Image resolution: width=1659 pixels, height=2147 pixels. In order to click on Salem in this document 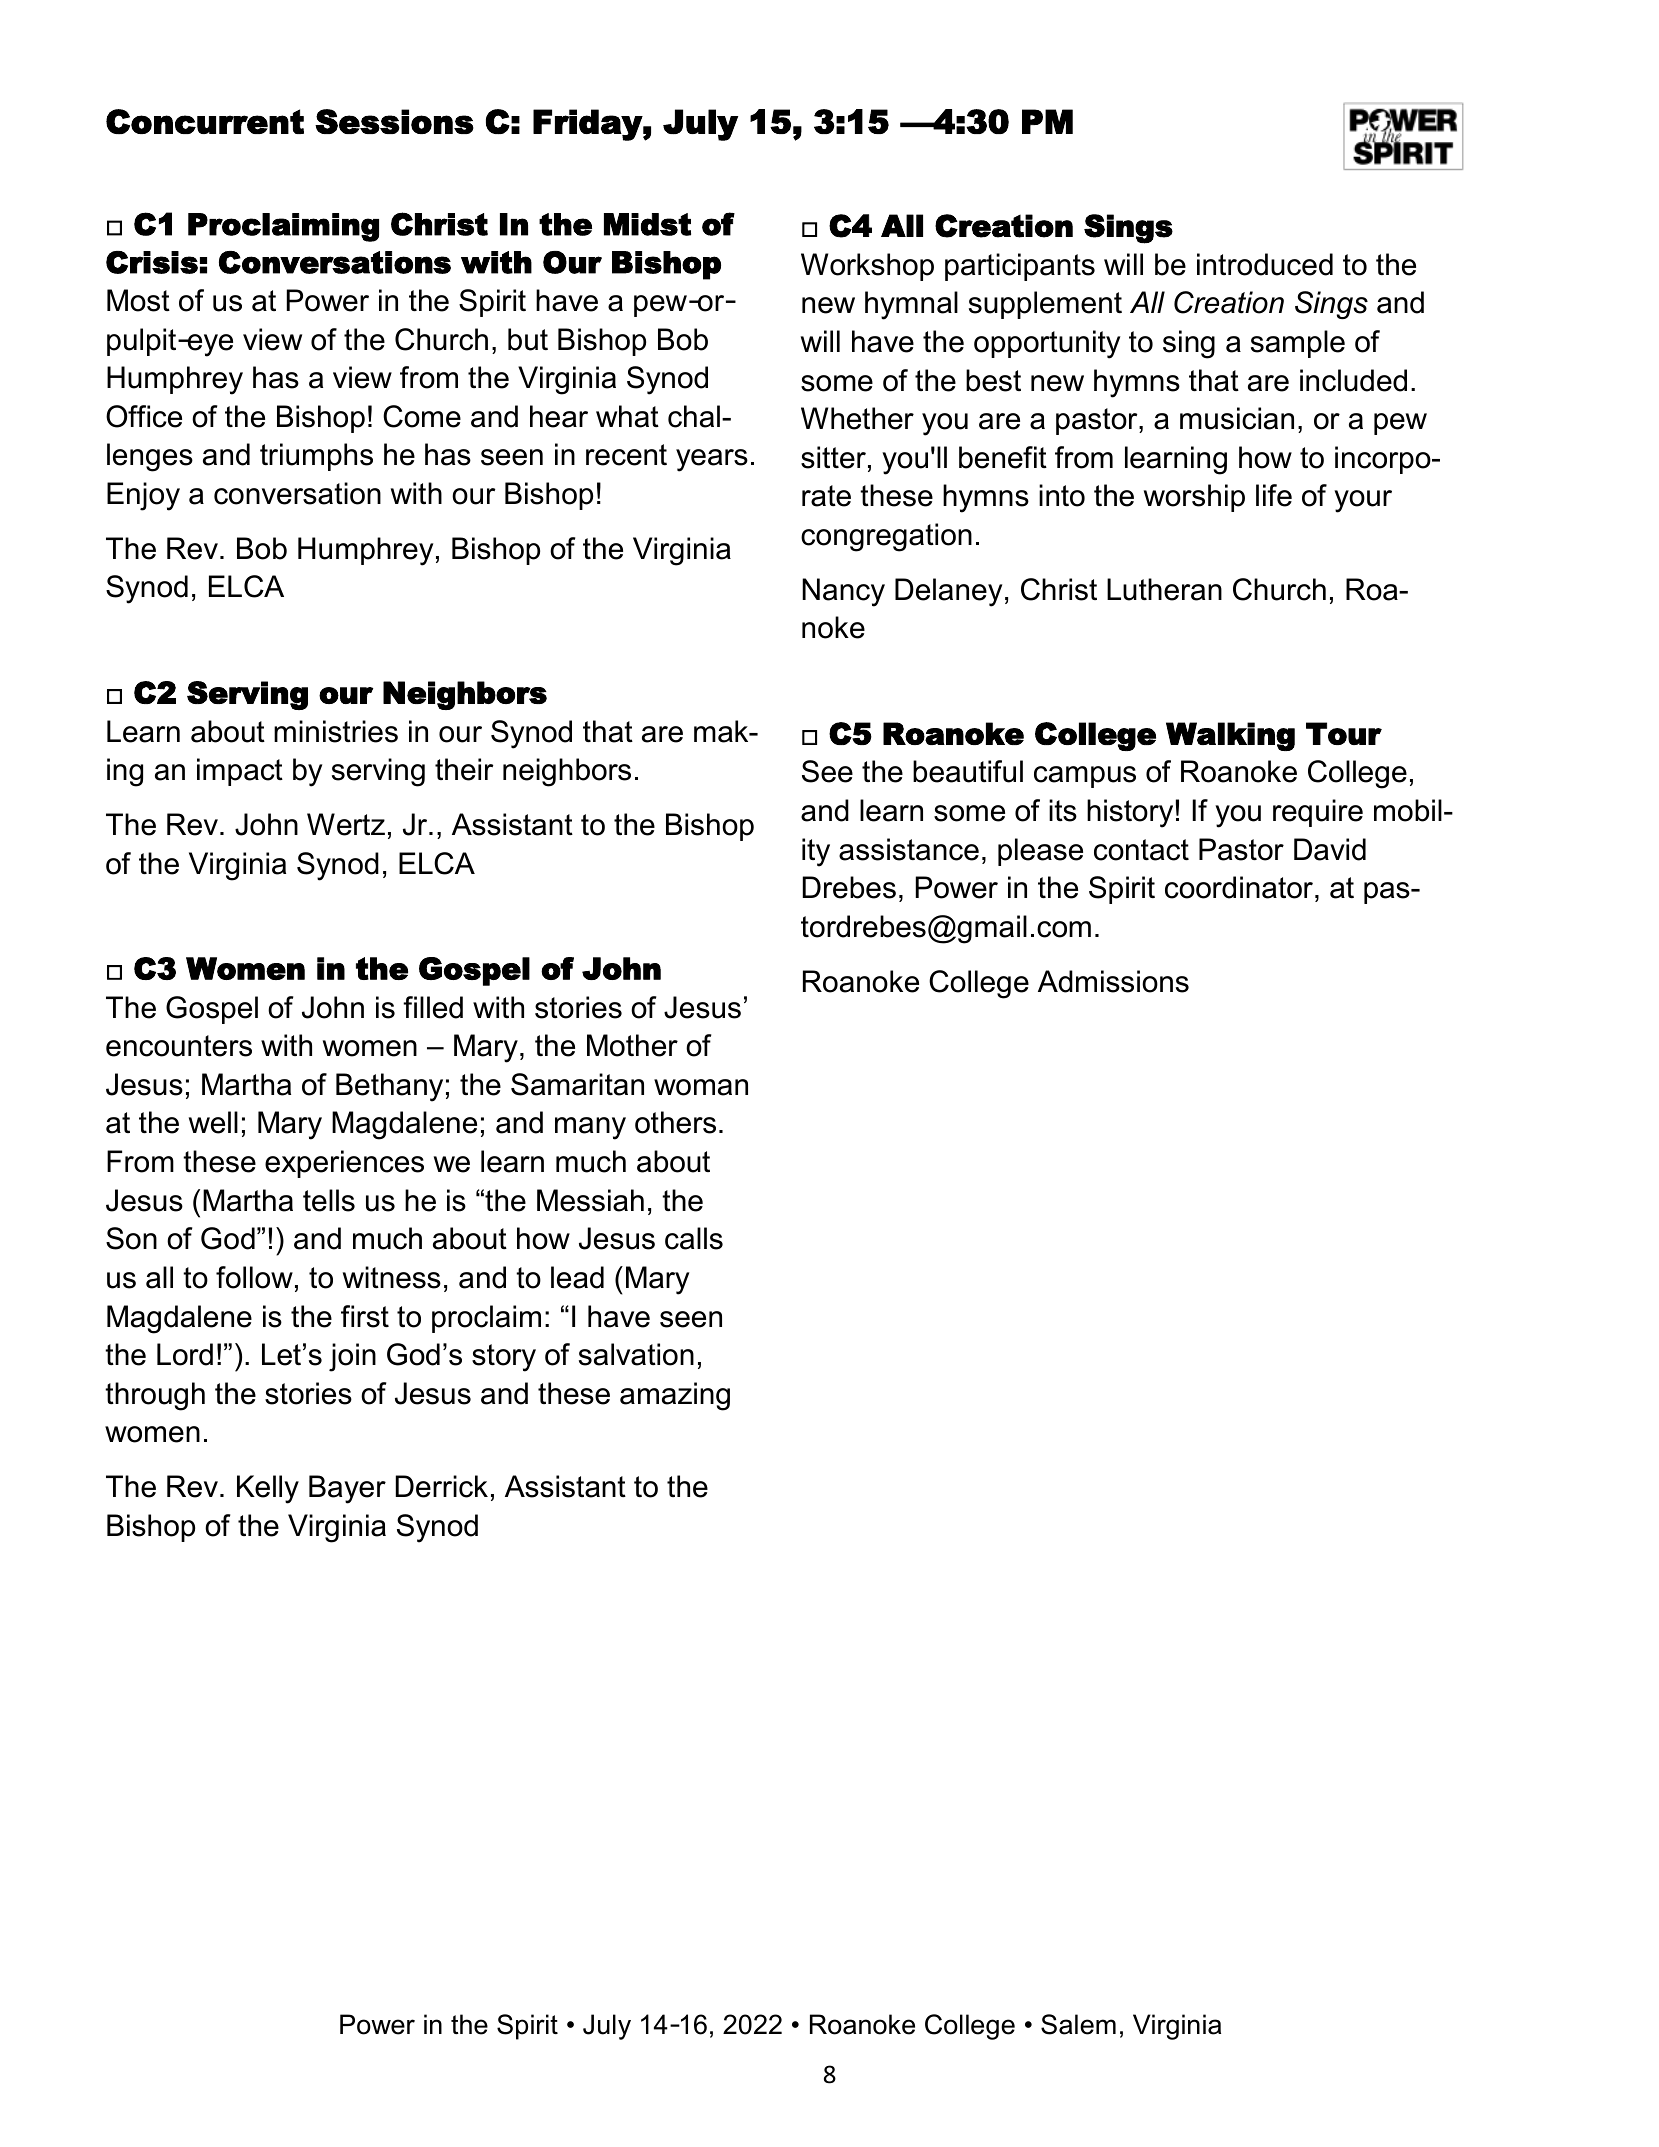, I will do `click(1078, 2024)`.
